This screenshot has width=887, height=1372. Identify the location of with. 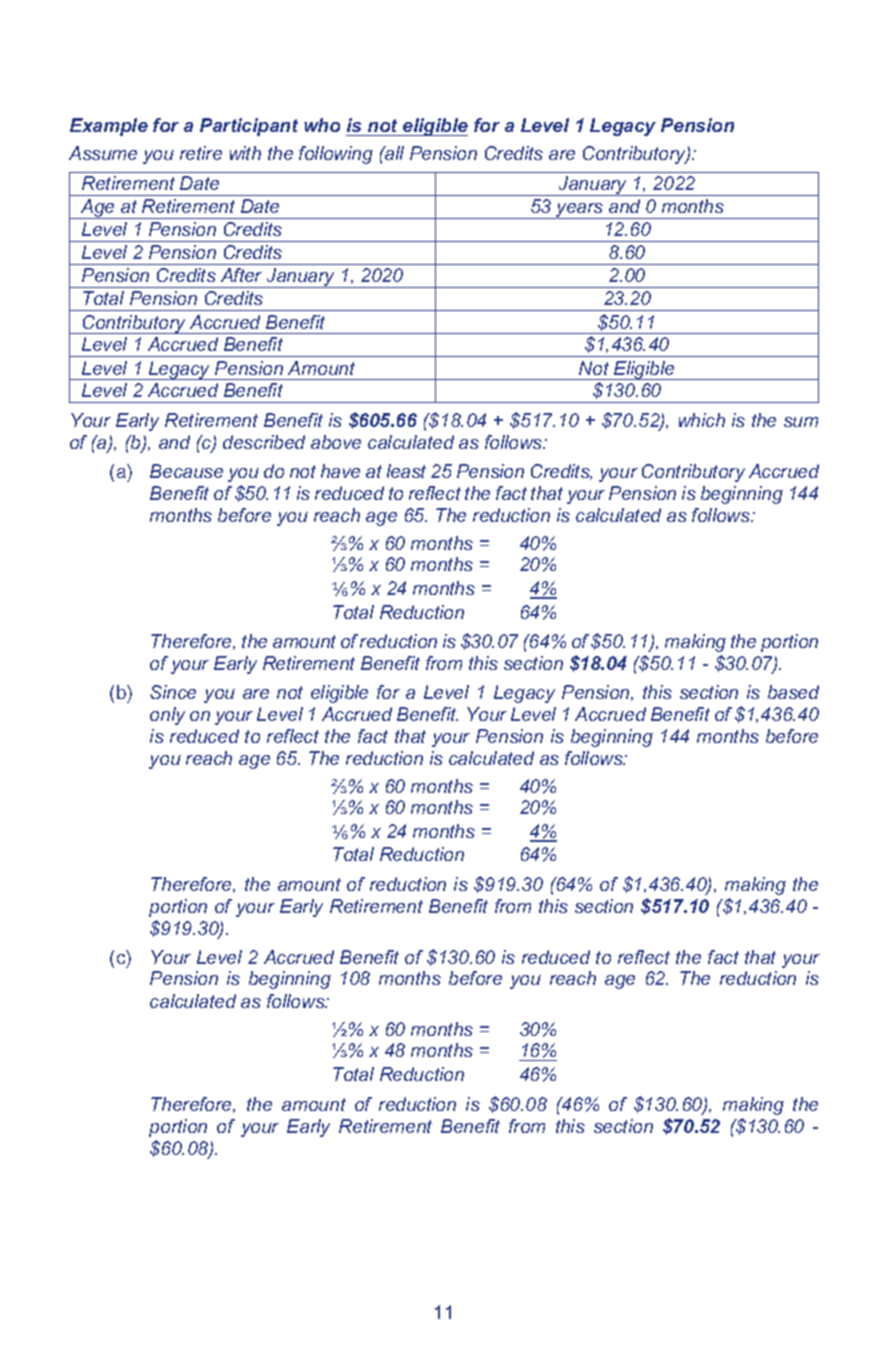
(245, 153).
